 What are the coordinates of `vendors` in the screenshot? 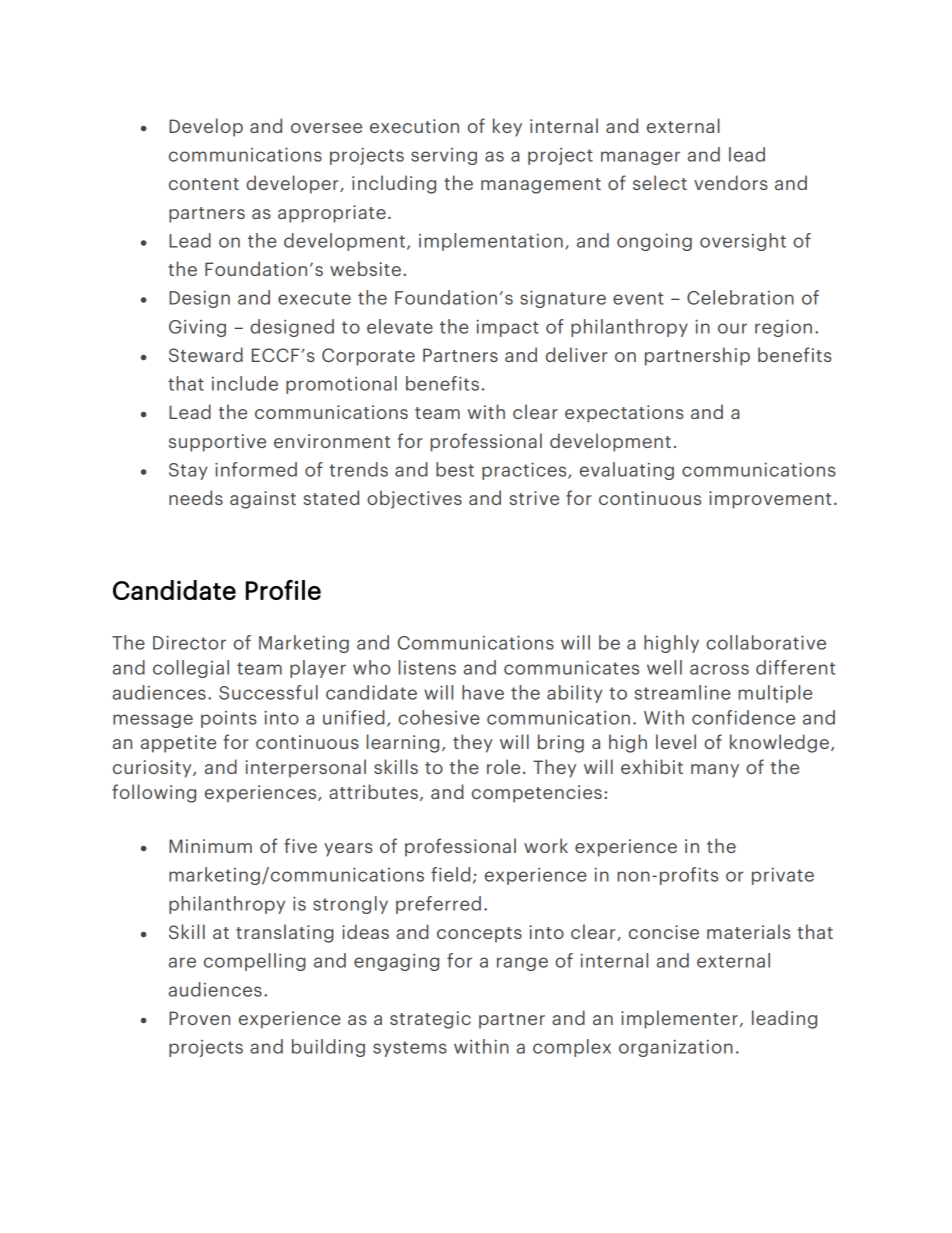 It's located at (731, 182).
